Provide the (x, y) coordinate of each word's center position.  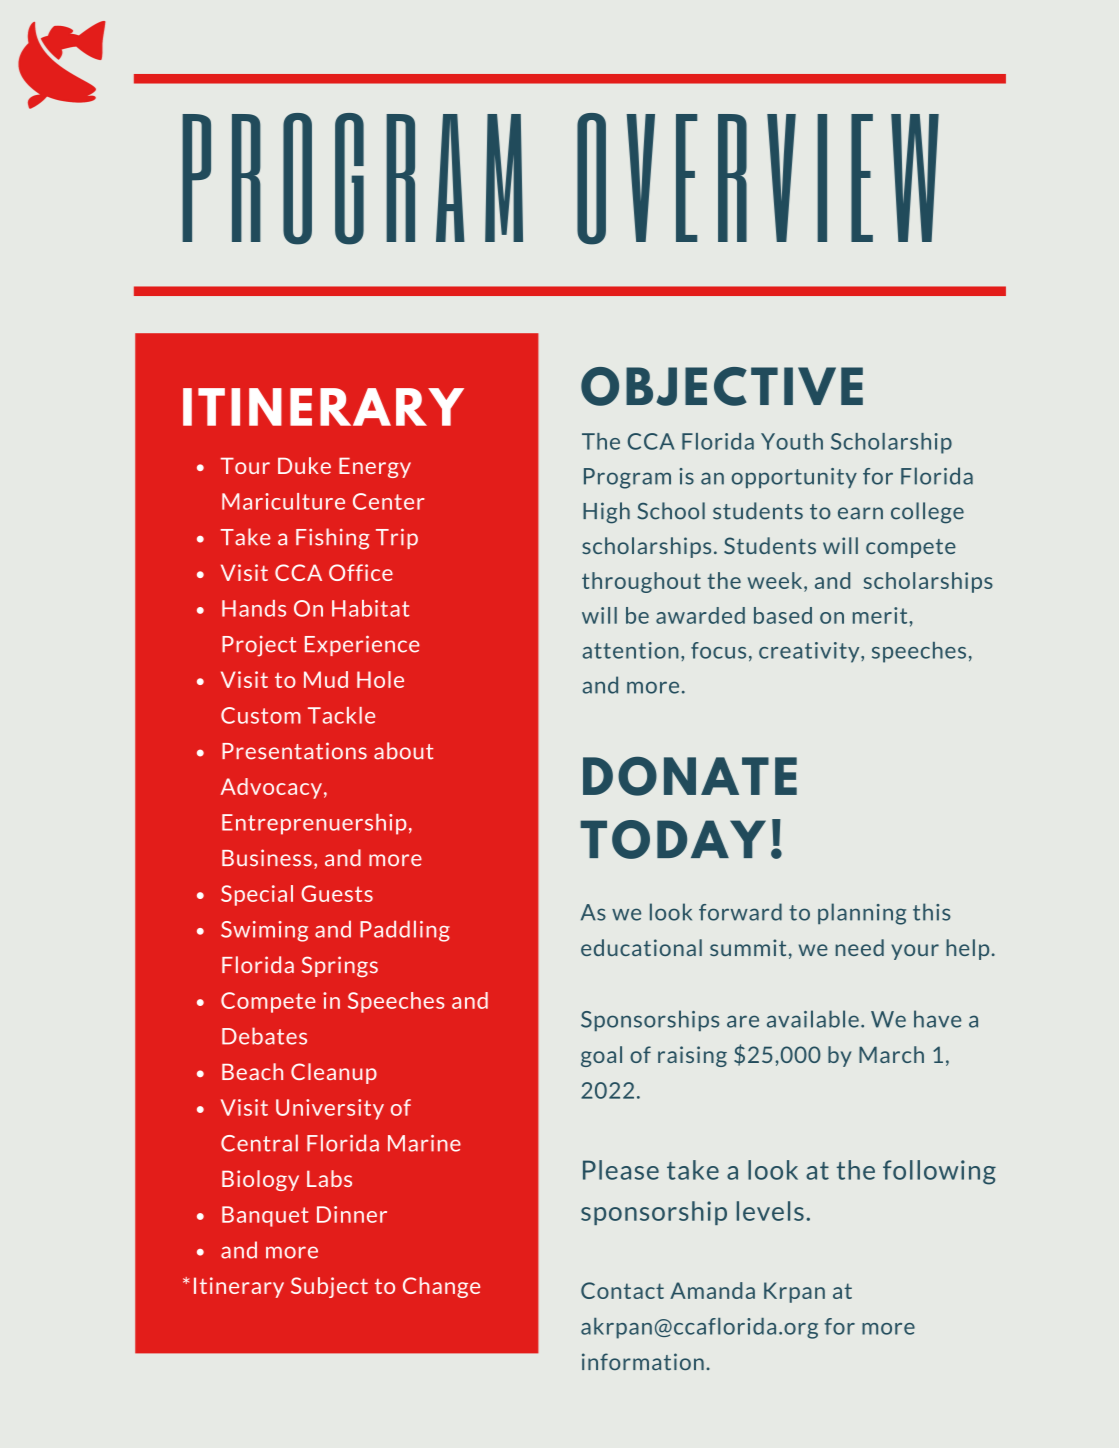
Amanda (712, 1290)
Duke (304, 465)
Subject (329, 1287)
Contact (622, 1290)
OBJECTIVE (722, 386)
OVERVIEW (758, 179)
